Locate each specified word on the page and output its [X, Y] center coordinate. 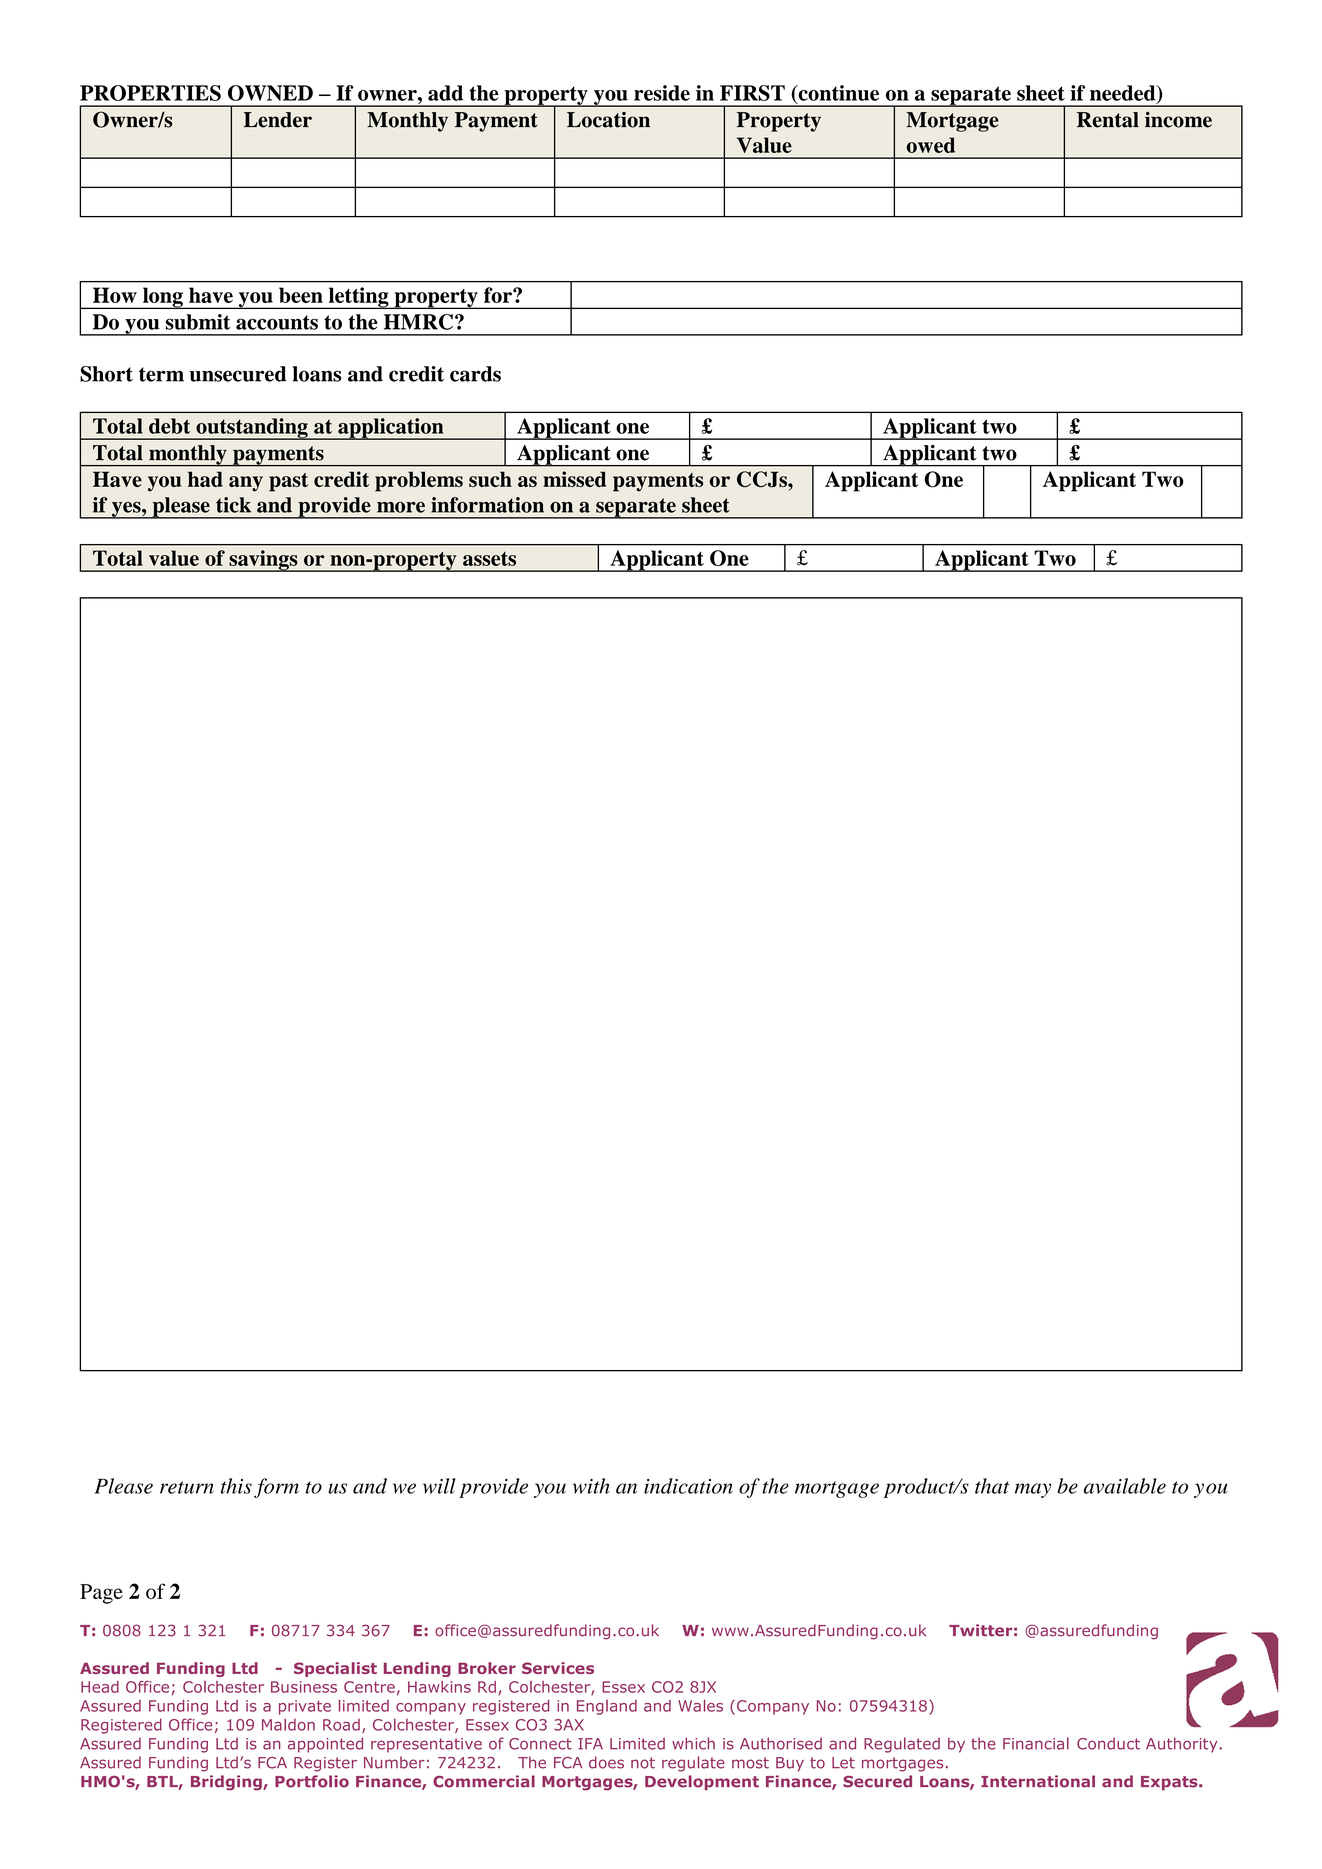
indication [688, 1486]
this [236, 1486]
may [1033, 1490]
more [401, 507]
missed [574, 479]
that [992, 1486]
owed [930, 145]
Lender [278, 120]
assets [489, 559]
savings [263, 561]
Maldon [288, 1725]
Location [608, 120]
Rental [1108, 120]
